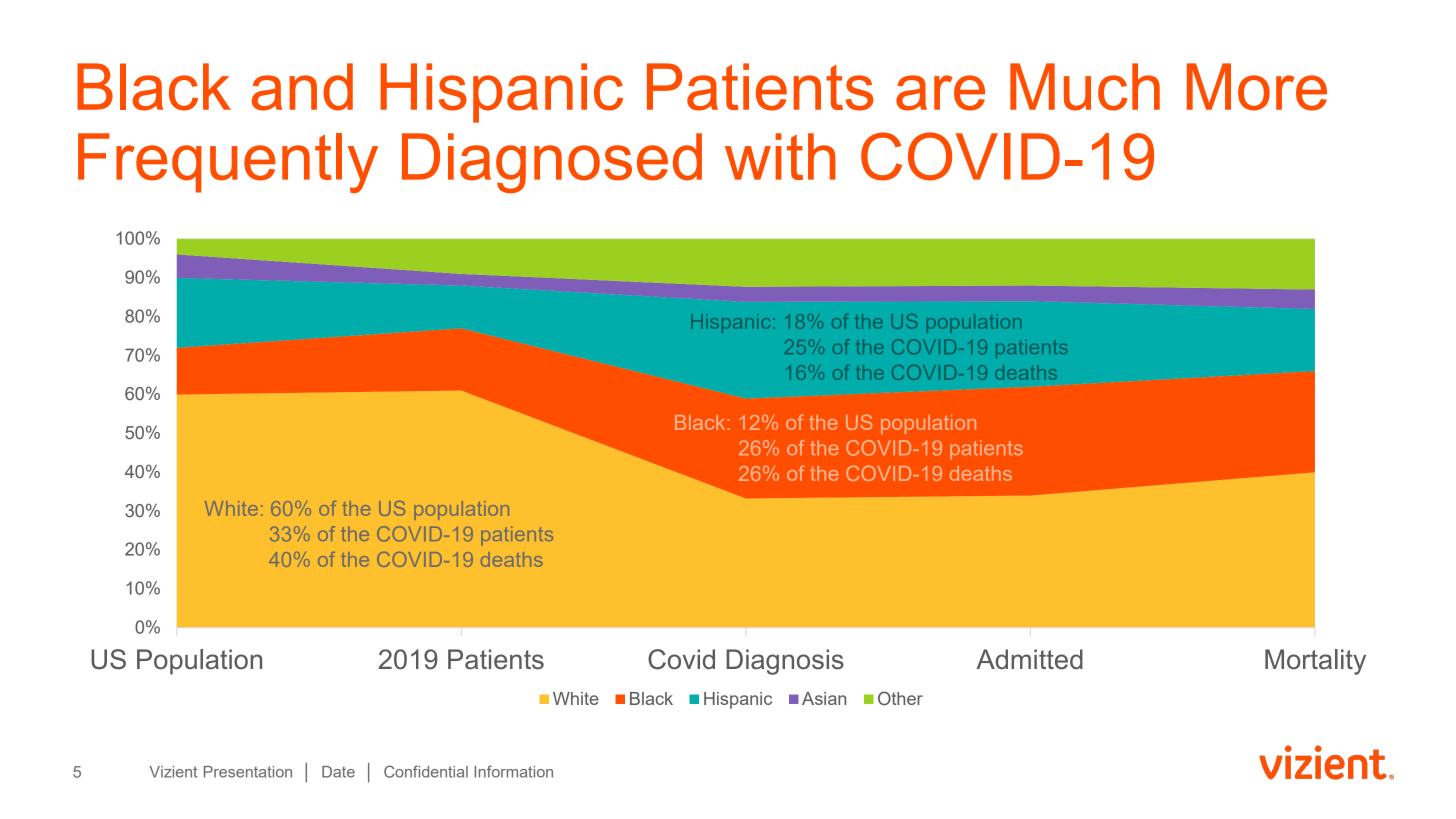 The height and width of the screenshot is (819, 1456). Describe the element at coordinates (1029, 659) in the screenshot. I see `Admitted` at that location.
